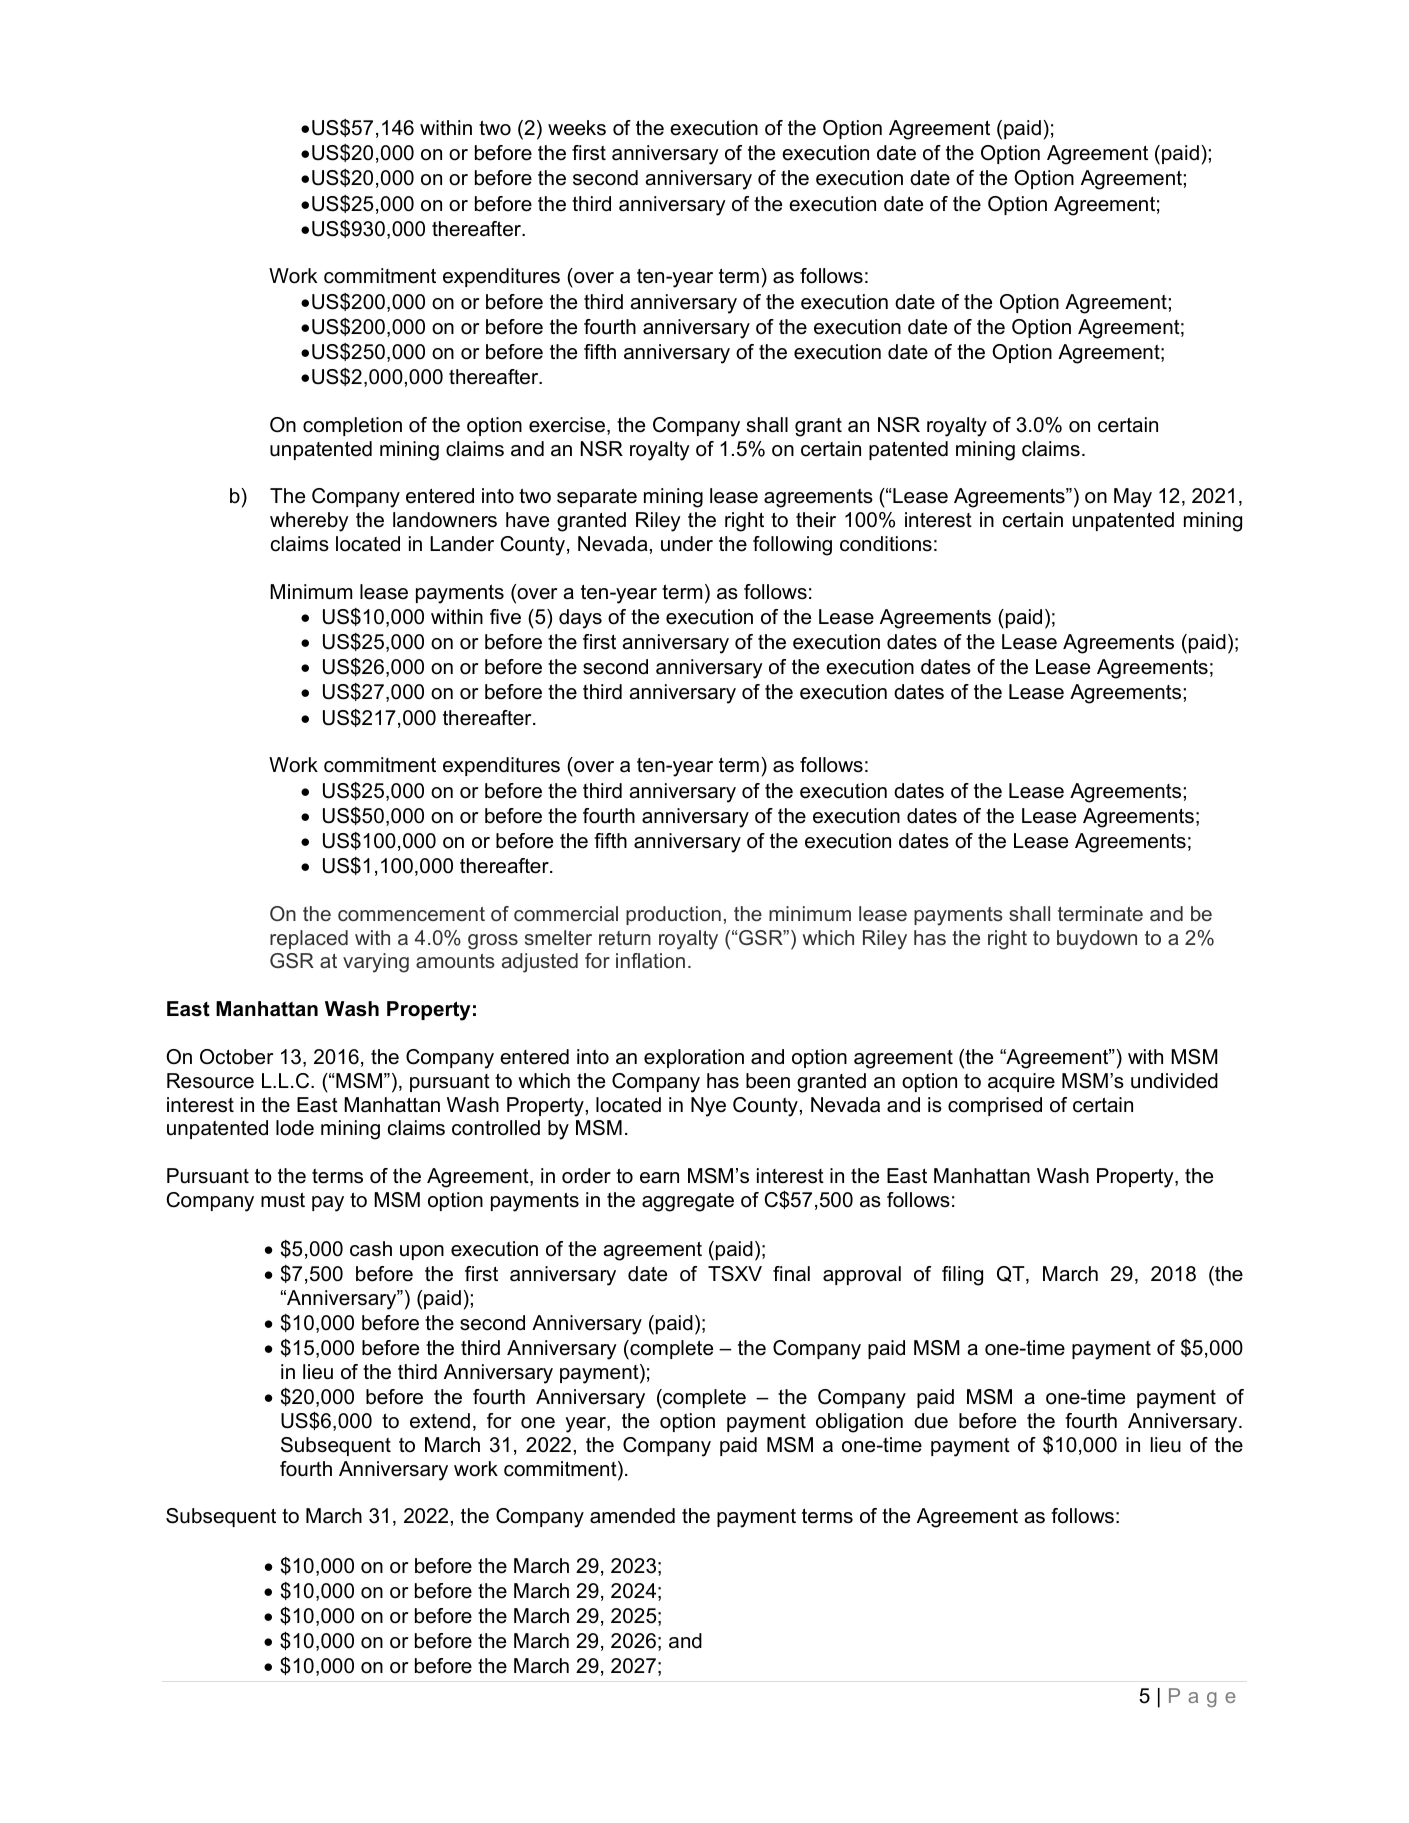 The image size is (1409, 1823). What do you see at coordinates (309, 522) in the screenshot?
I see `whereby` at bounding box center [309, 522].
